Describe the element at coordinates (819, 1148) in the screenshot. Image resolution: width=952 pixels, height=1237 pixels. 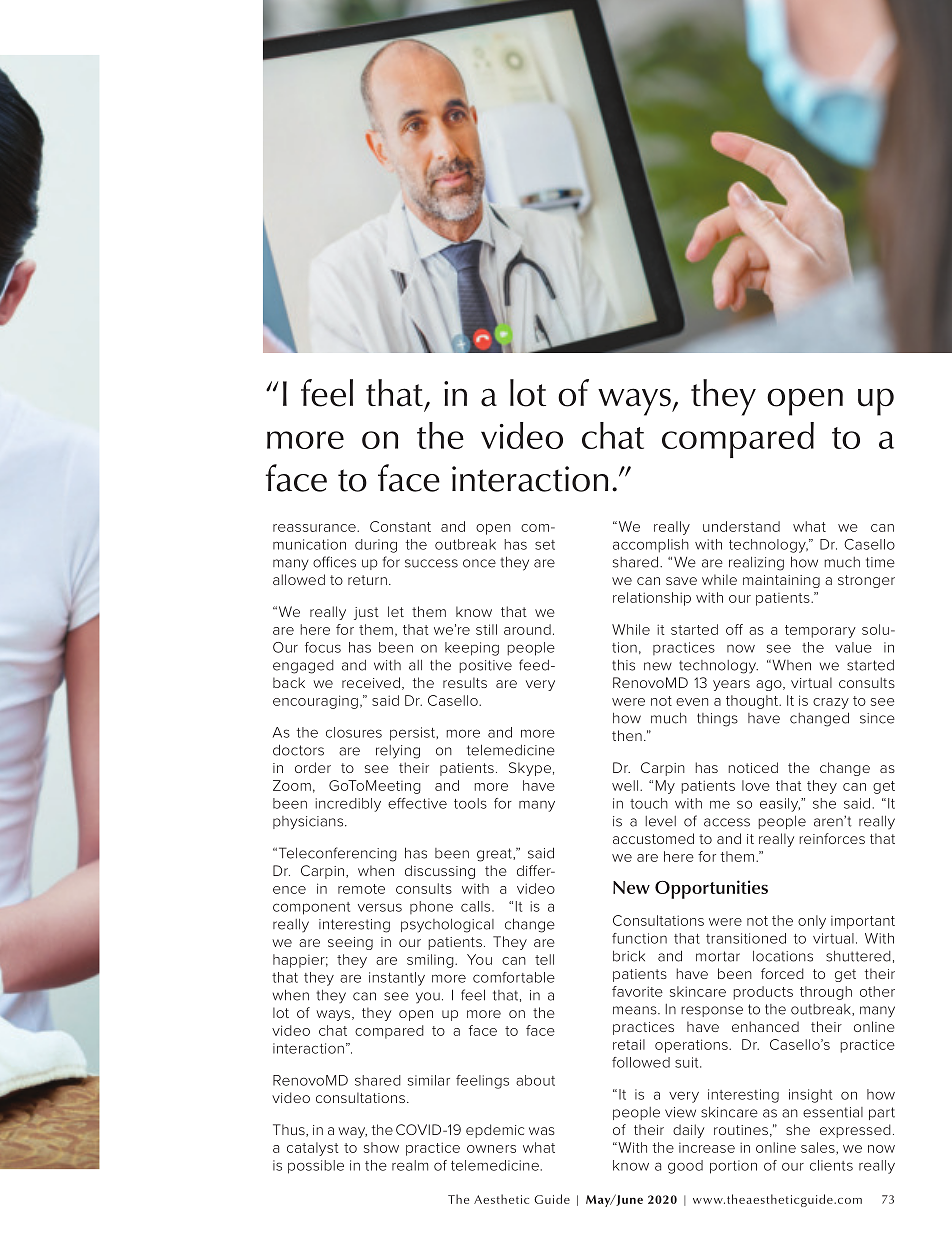
I see `sales` at that location.
